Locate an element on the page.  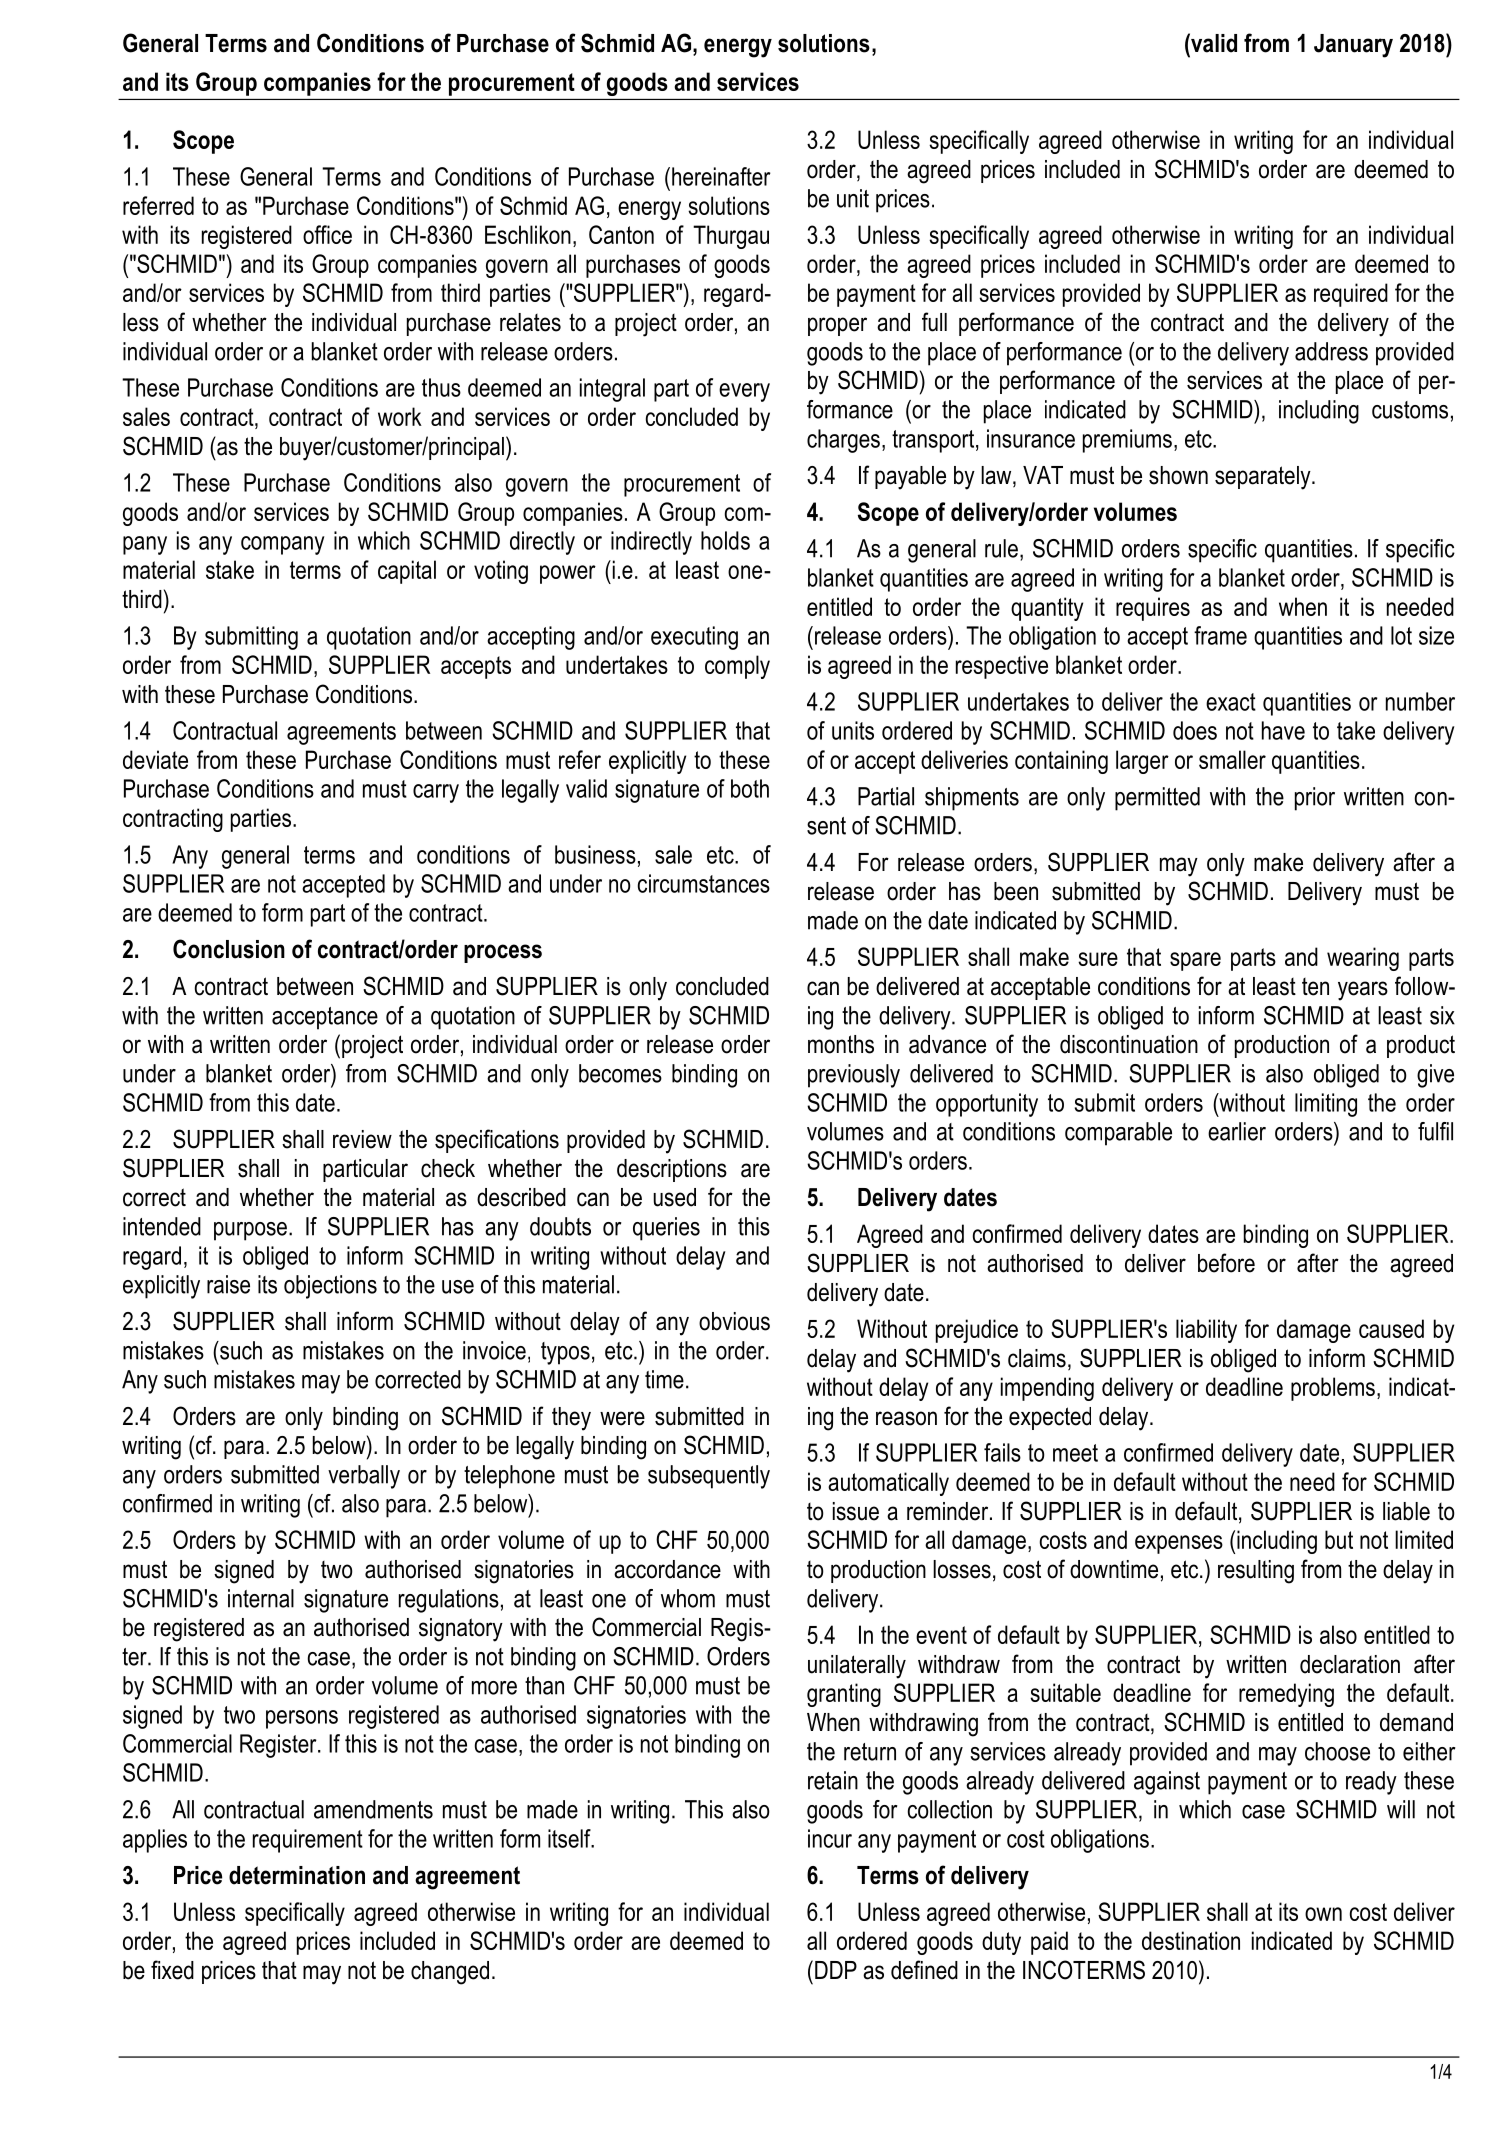
Conclusion is located at coordinates (229, 949).
